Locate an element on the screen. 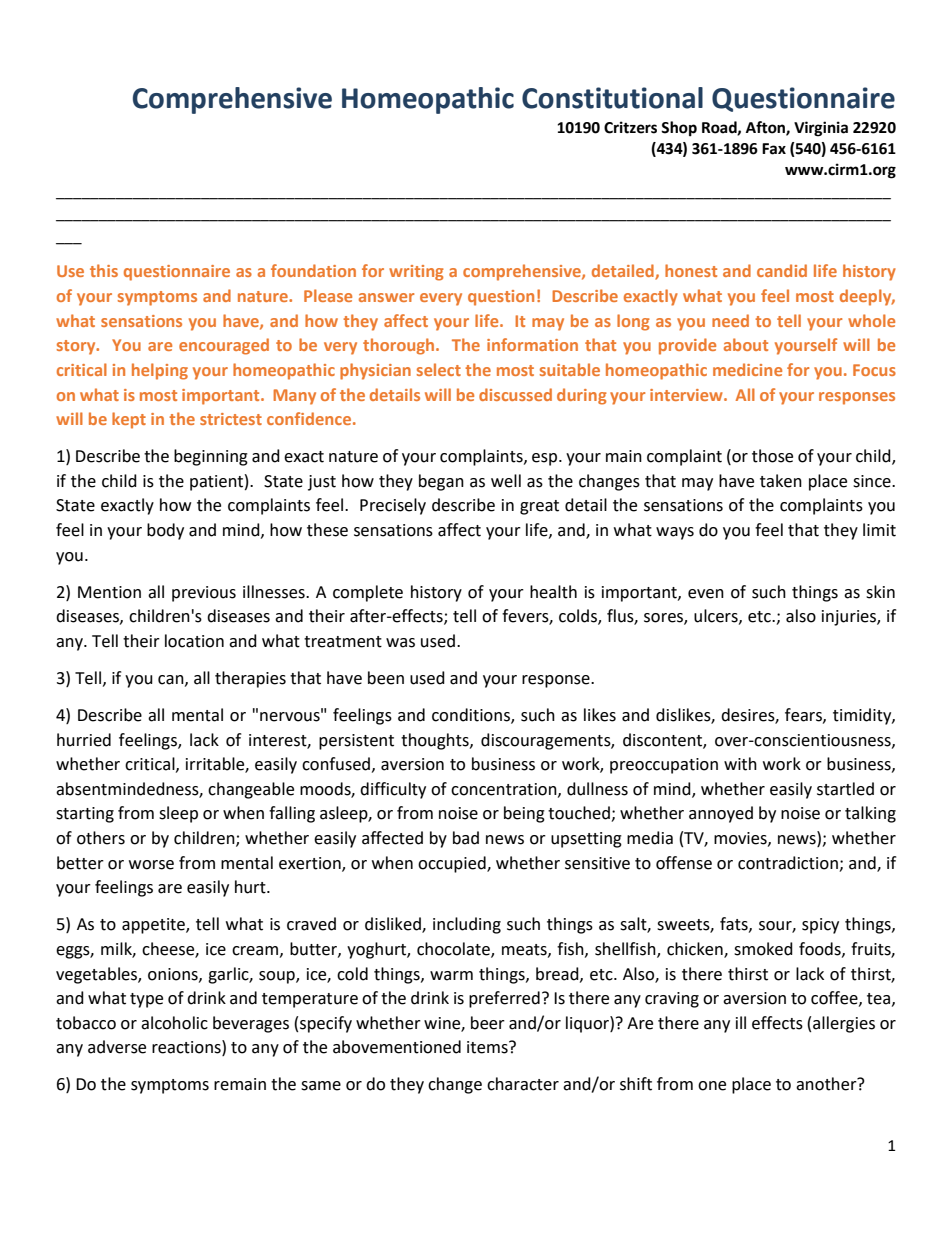  items is located at coordinates (488, 1047).
